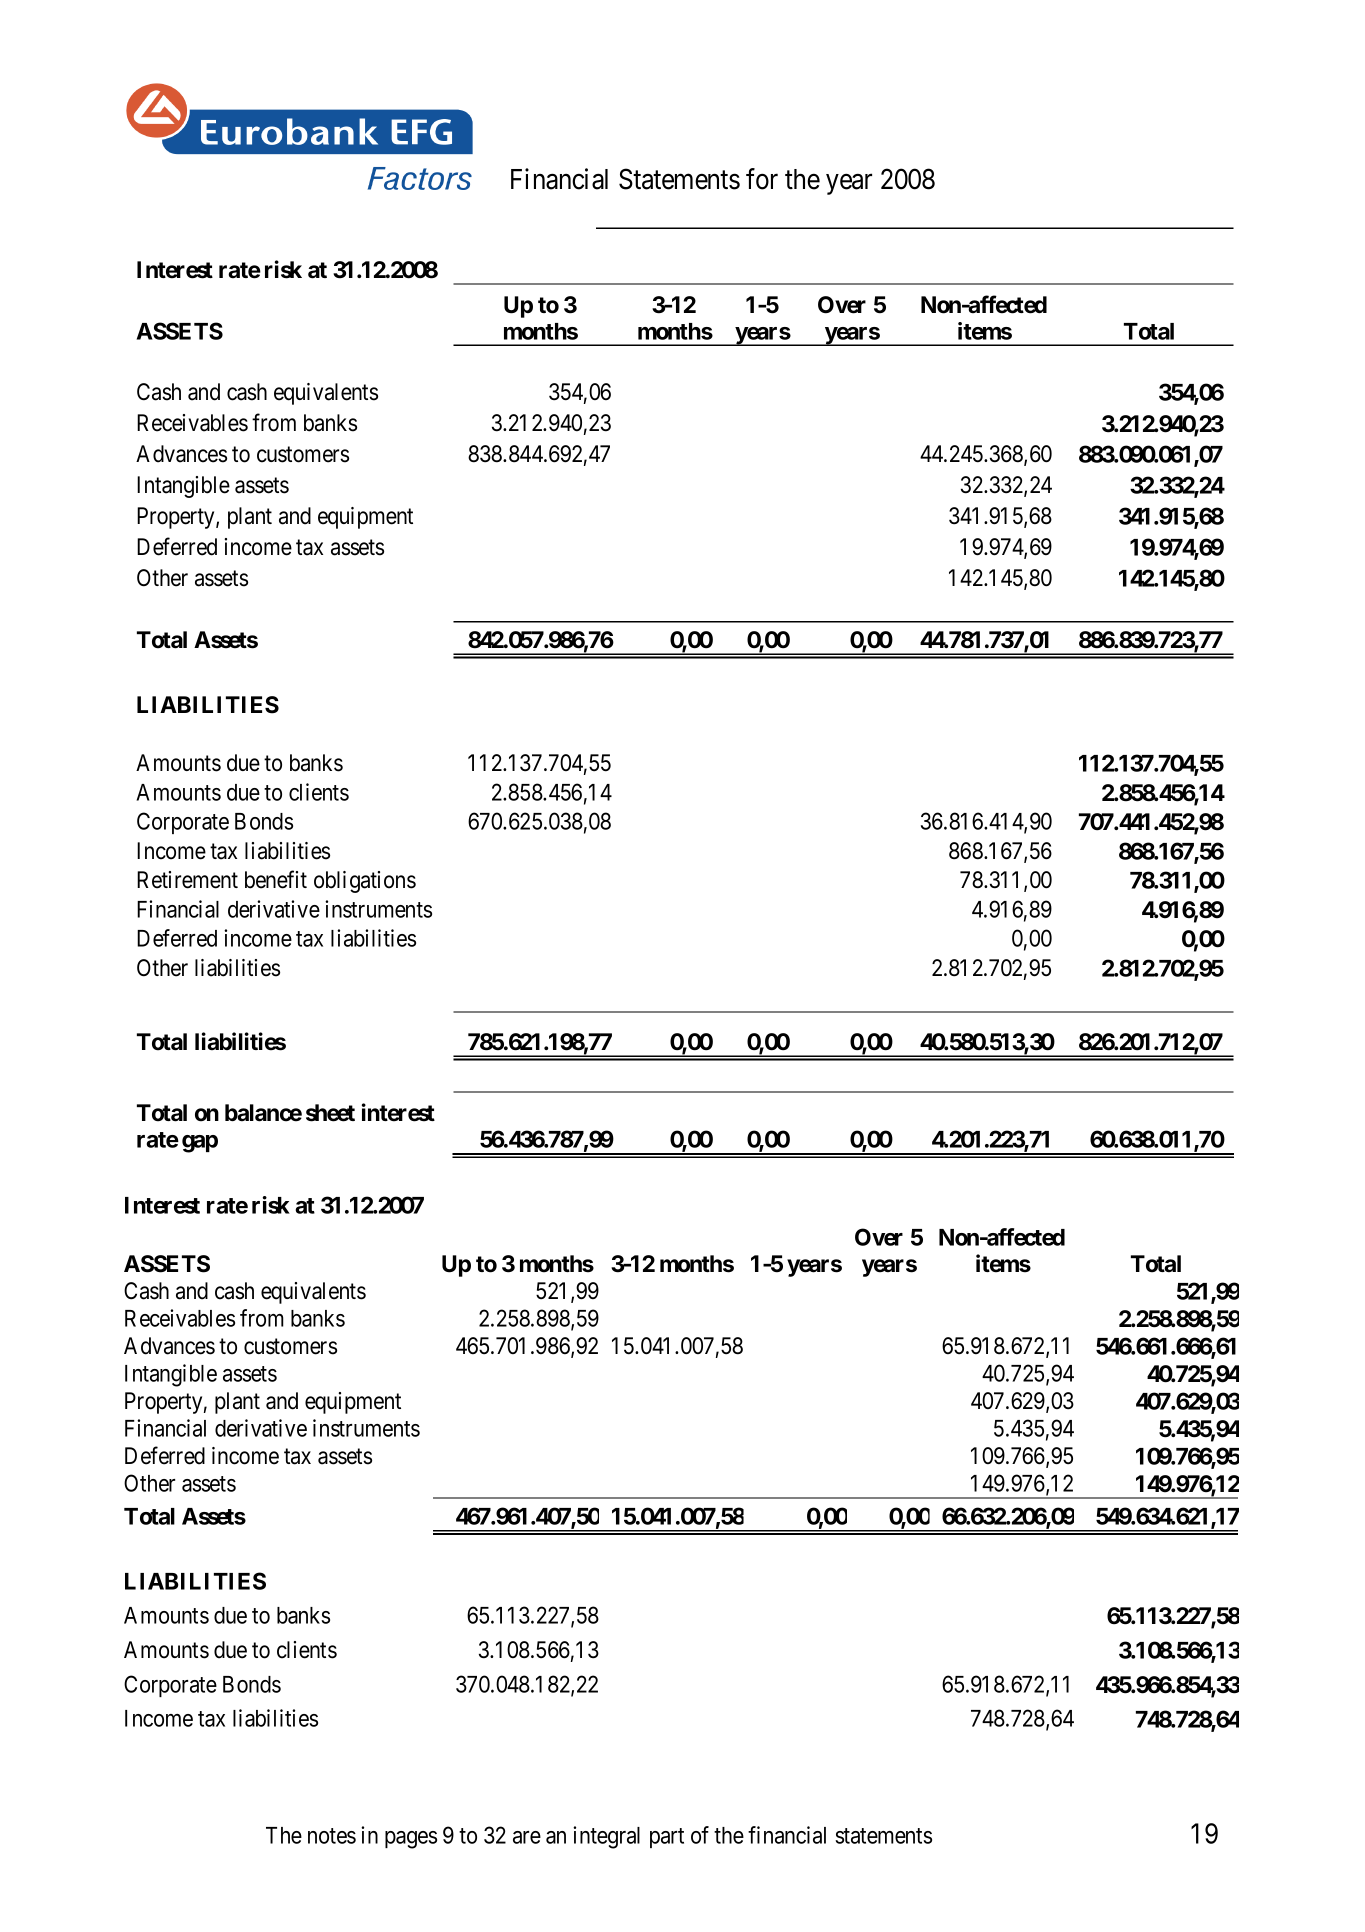 The width and height of the document is (1365, 1932). I want to click on obligations, so click(365, 882).
